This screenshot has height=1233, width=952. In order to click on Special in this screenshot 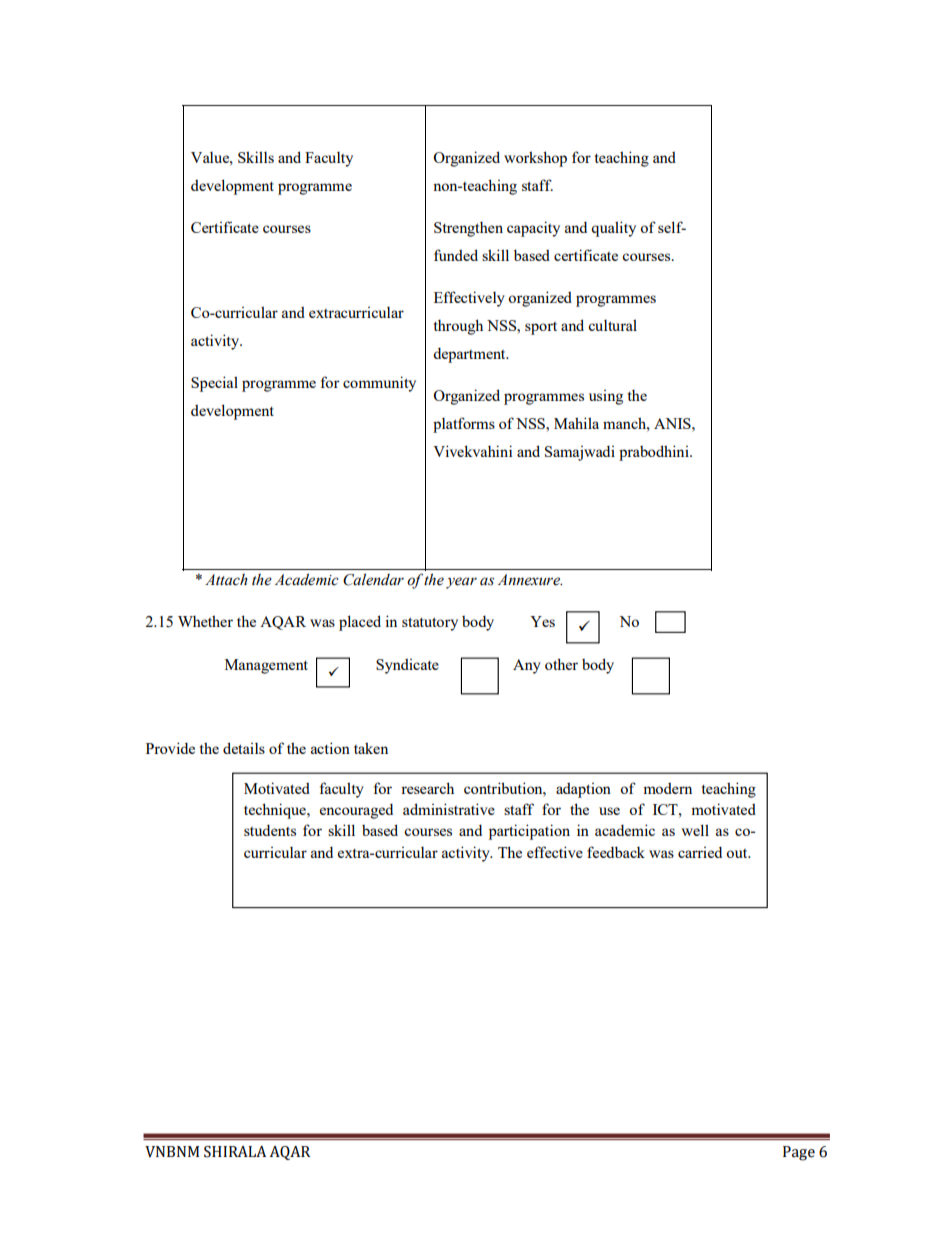, I will do `click(214, 384)`.
